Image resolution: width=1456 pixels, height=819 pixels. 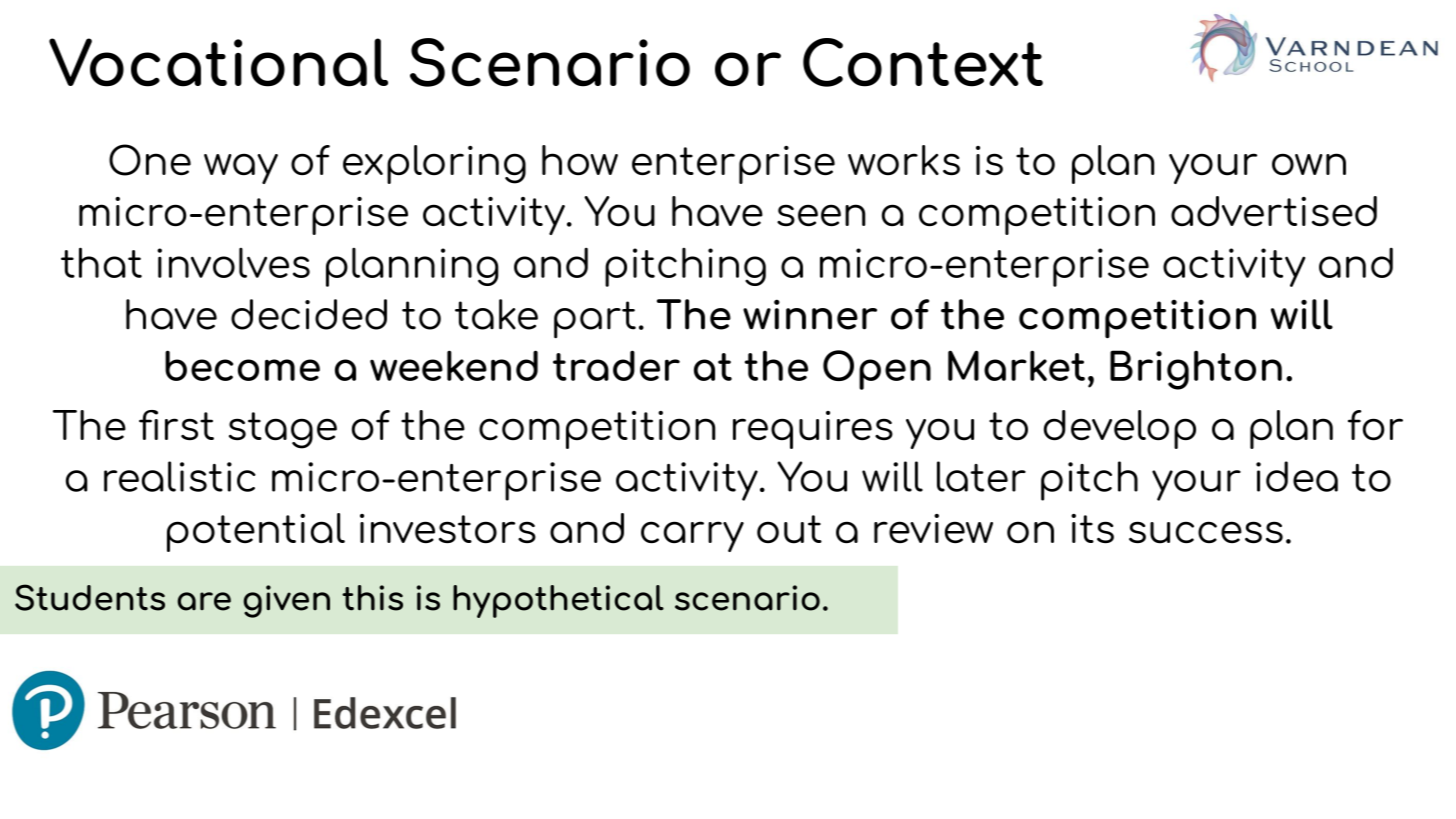 I want to click on Vocational, so click(x=218, y=62).
